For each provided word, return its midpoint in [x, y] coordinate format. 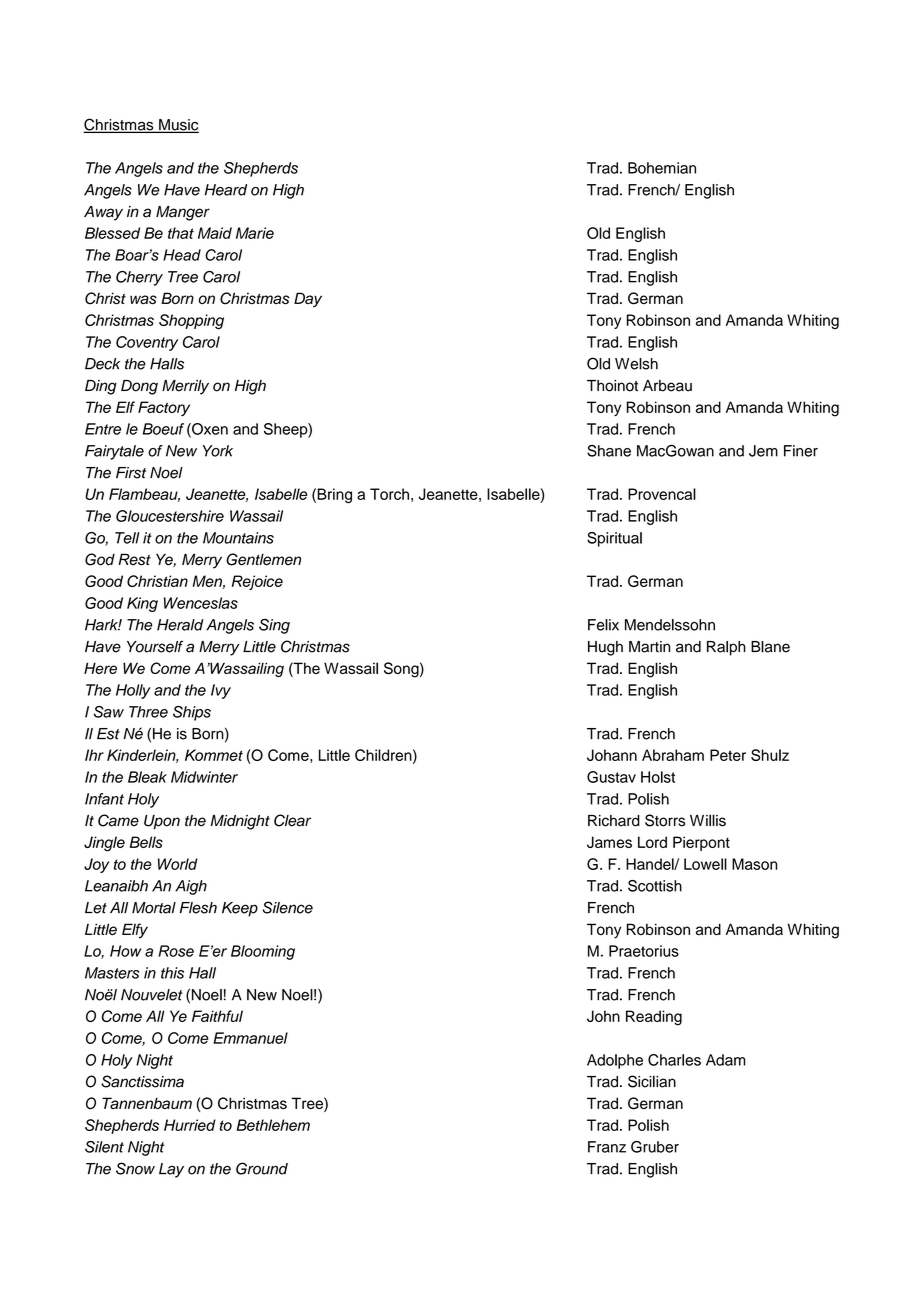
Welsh [636, 364]
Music [178, 126]
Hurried [190, 1125]
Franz [607, 1147]
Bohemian [662, 168]
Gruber [655, 1147]
